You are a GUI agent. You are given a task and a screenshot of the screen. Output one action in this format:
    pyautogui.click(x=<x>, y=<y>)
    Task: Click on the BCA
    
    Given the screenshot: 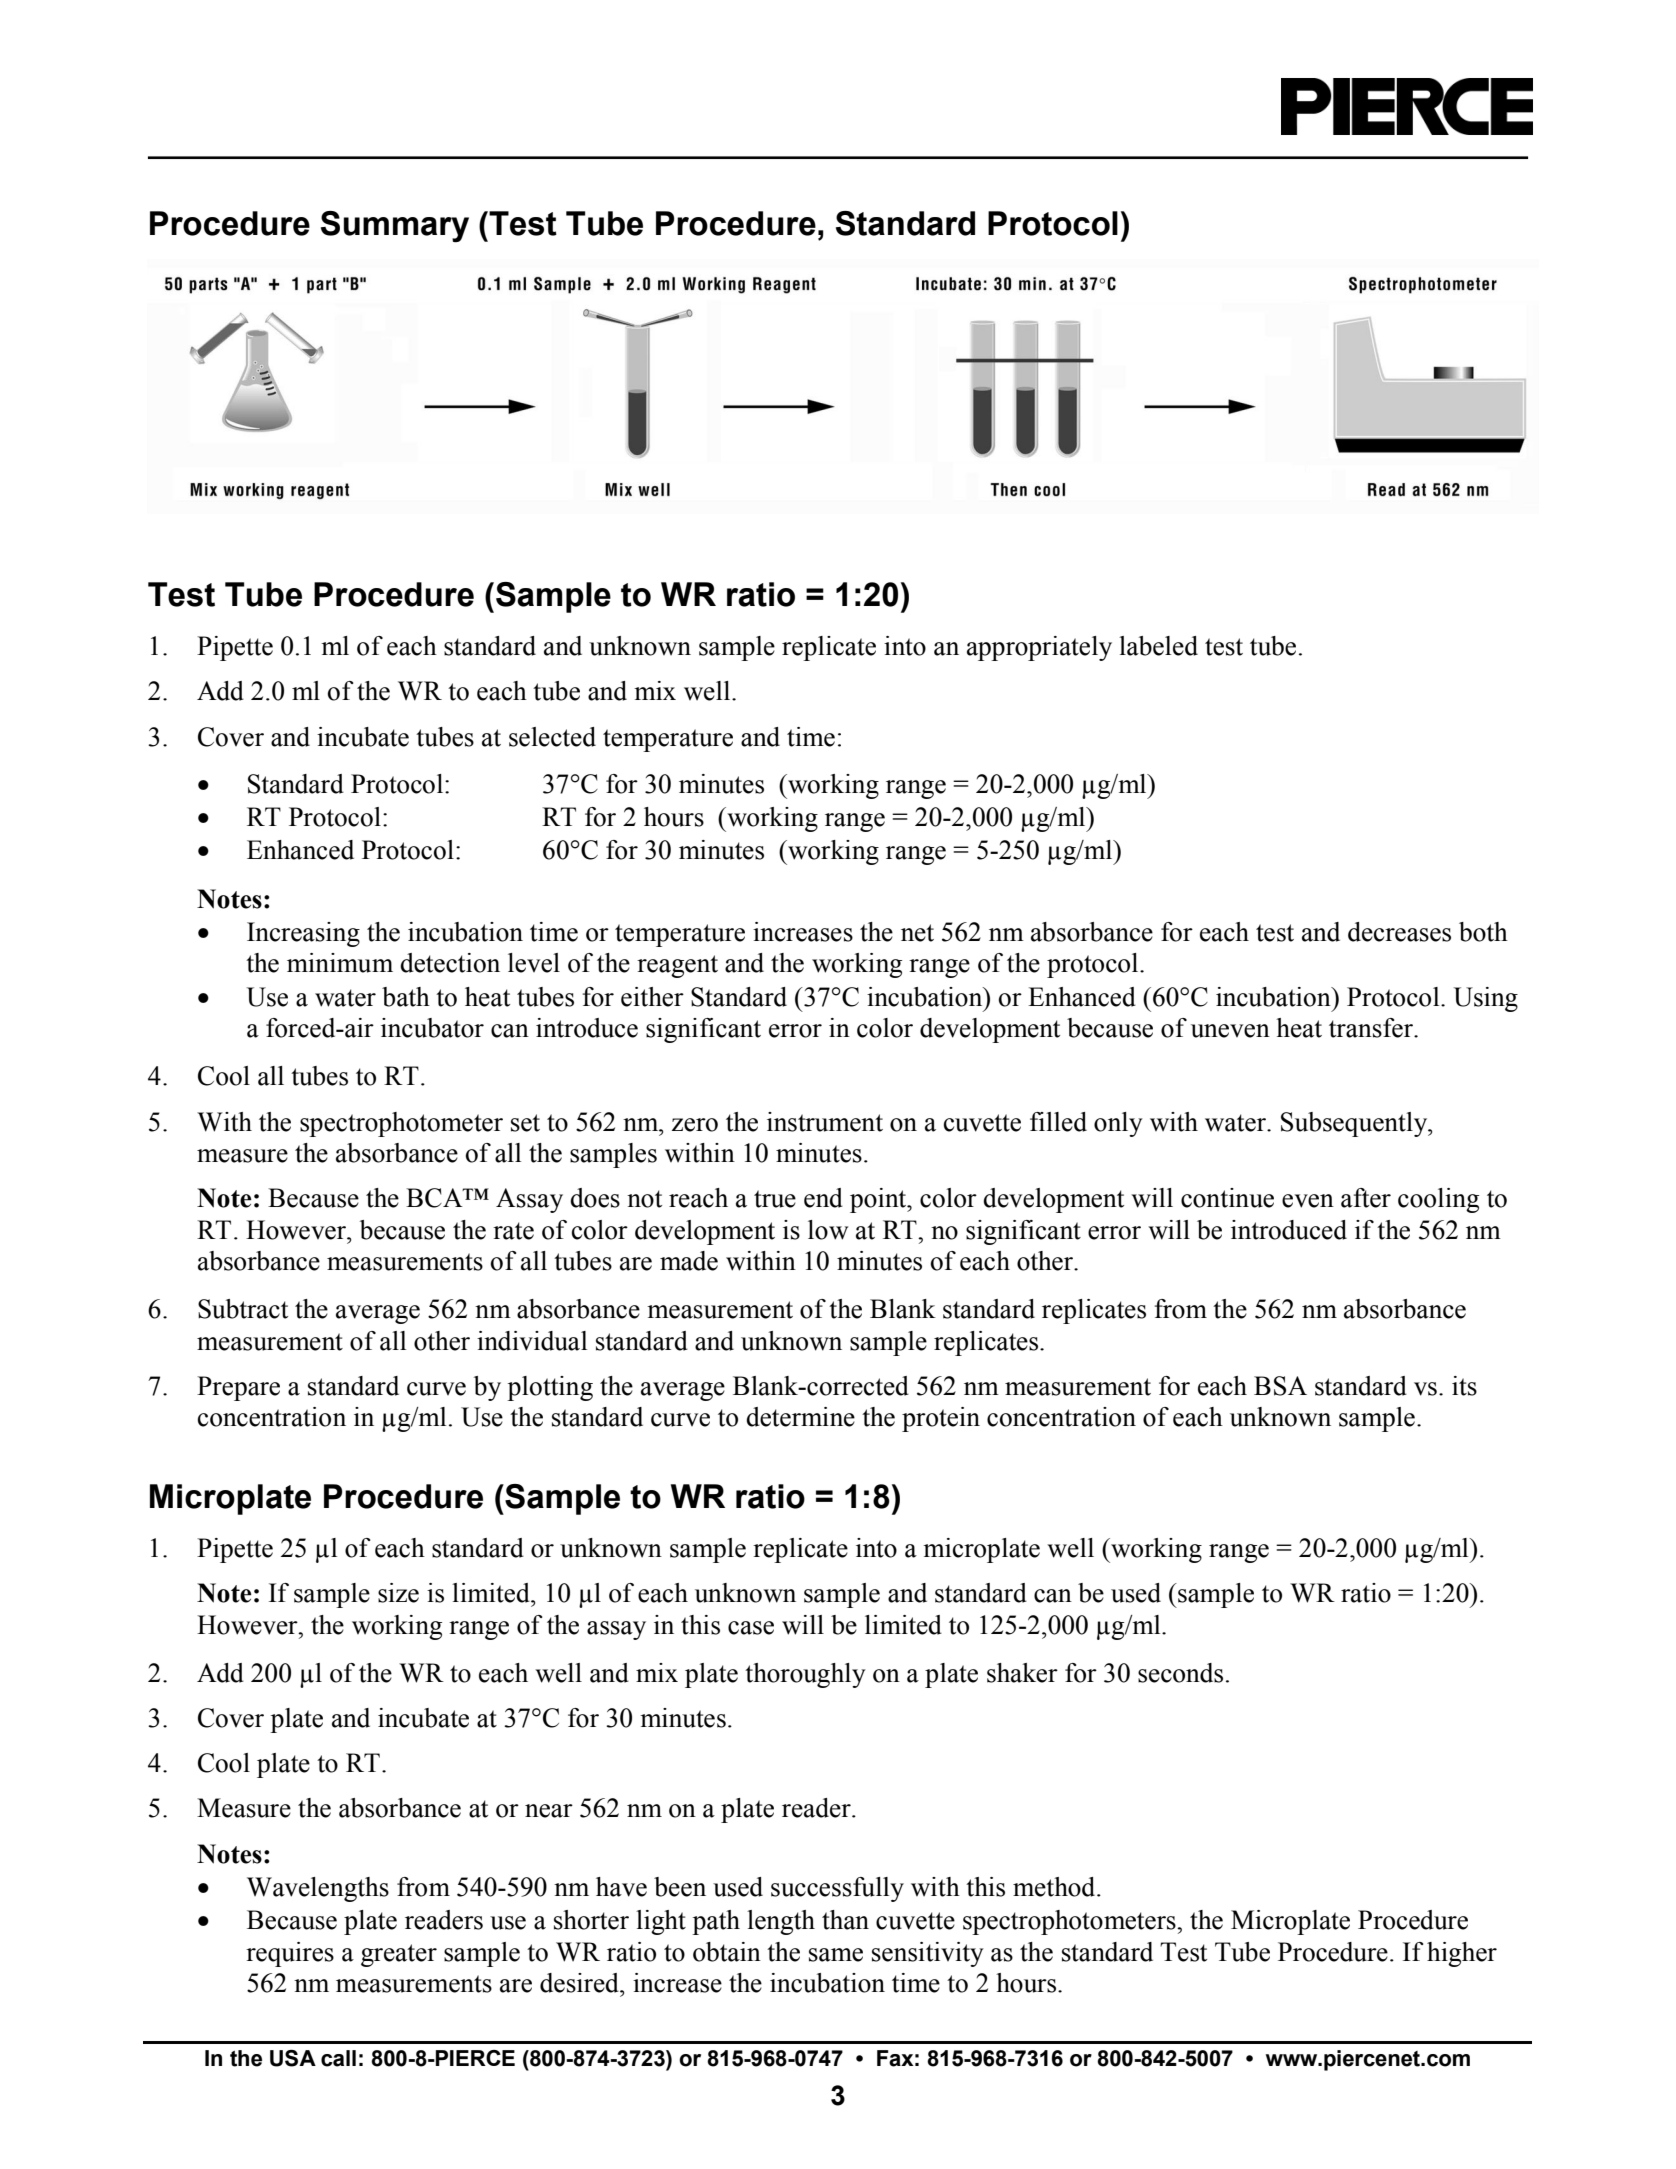 What is the action you would take?
    pyautogui.click(x=435, y=1198)
